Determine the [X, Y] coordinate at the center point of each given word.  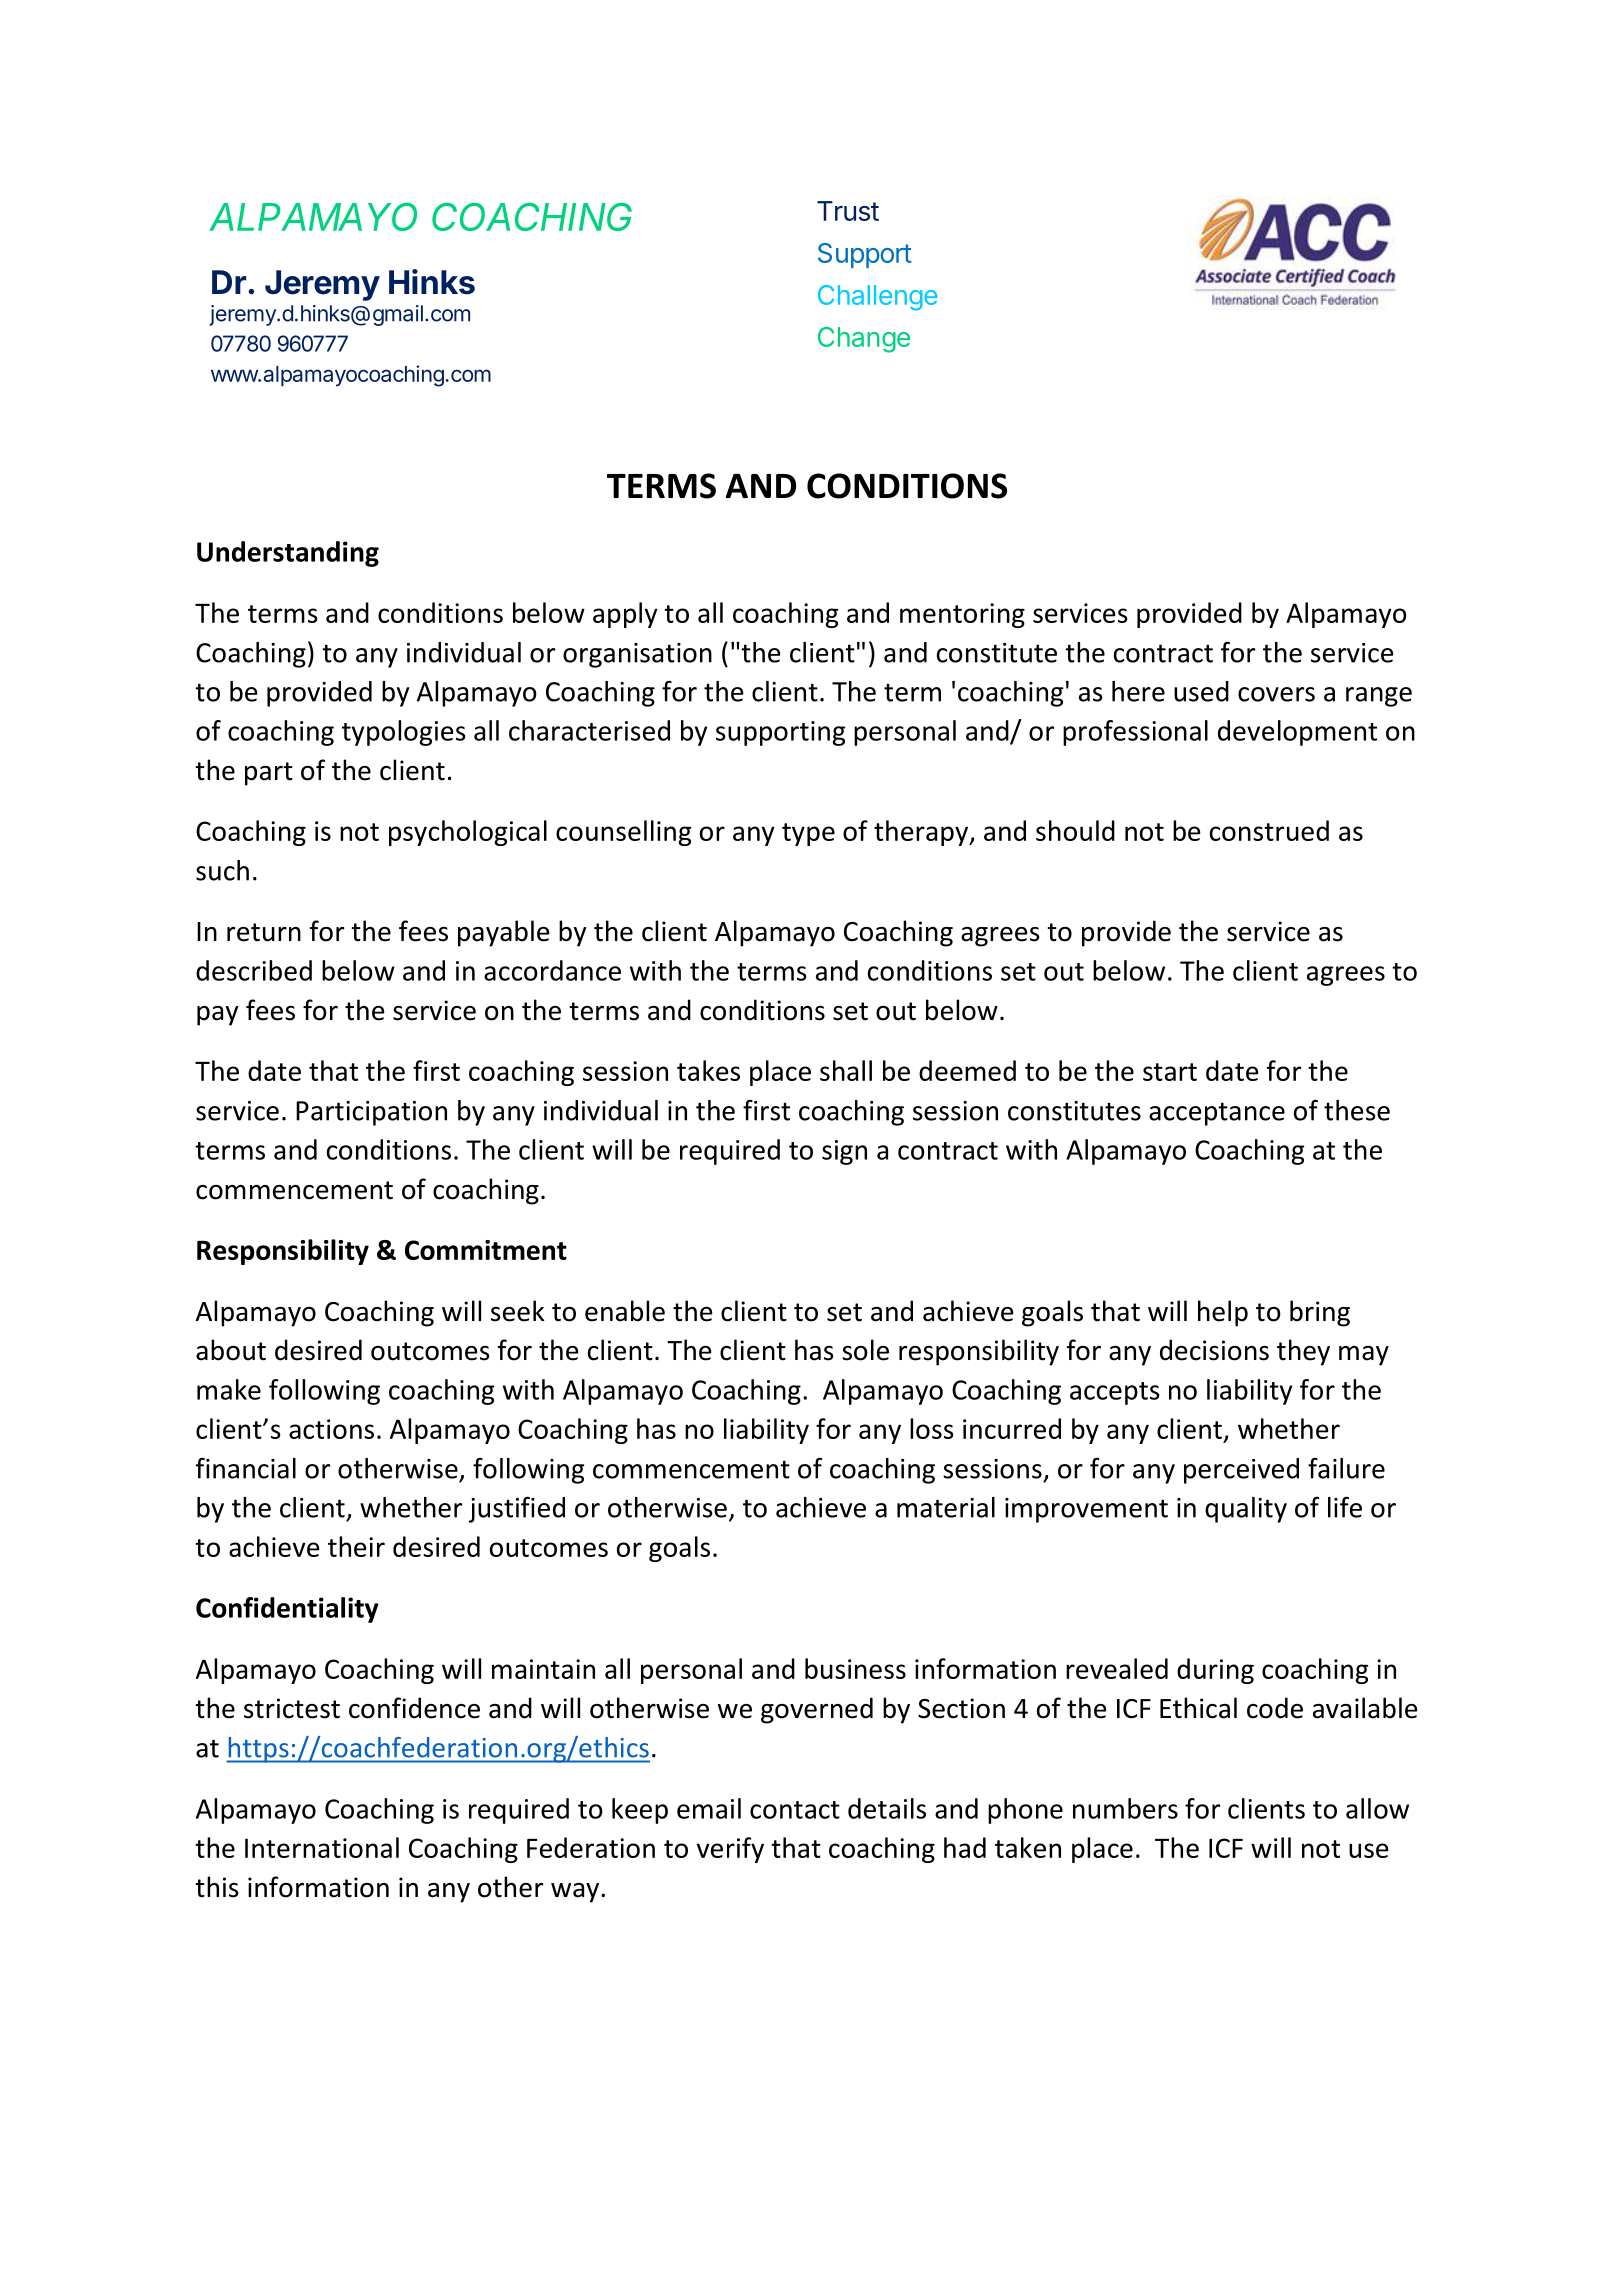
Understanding [288, 554]
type [808, 834]
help [1223, 1313]
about [231, 1350]
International [322, 1847]
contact [795, 1810]
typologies [404, 733]
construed [1269, 830]
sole [865, 1350]
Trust [848, 211]
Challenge [877, 298]
